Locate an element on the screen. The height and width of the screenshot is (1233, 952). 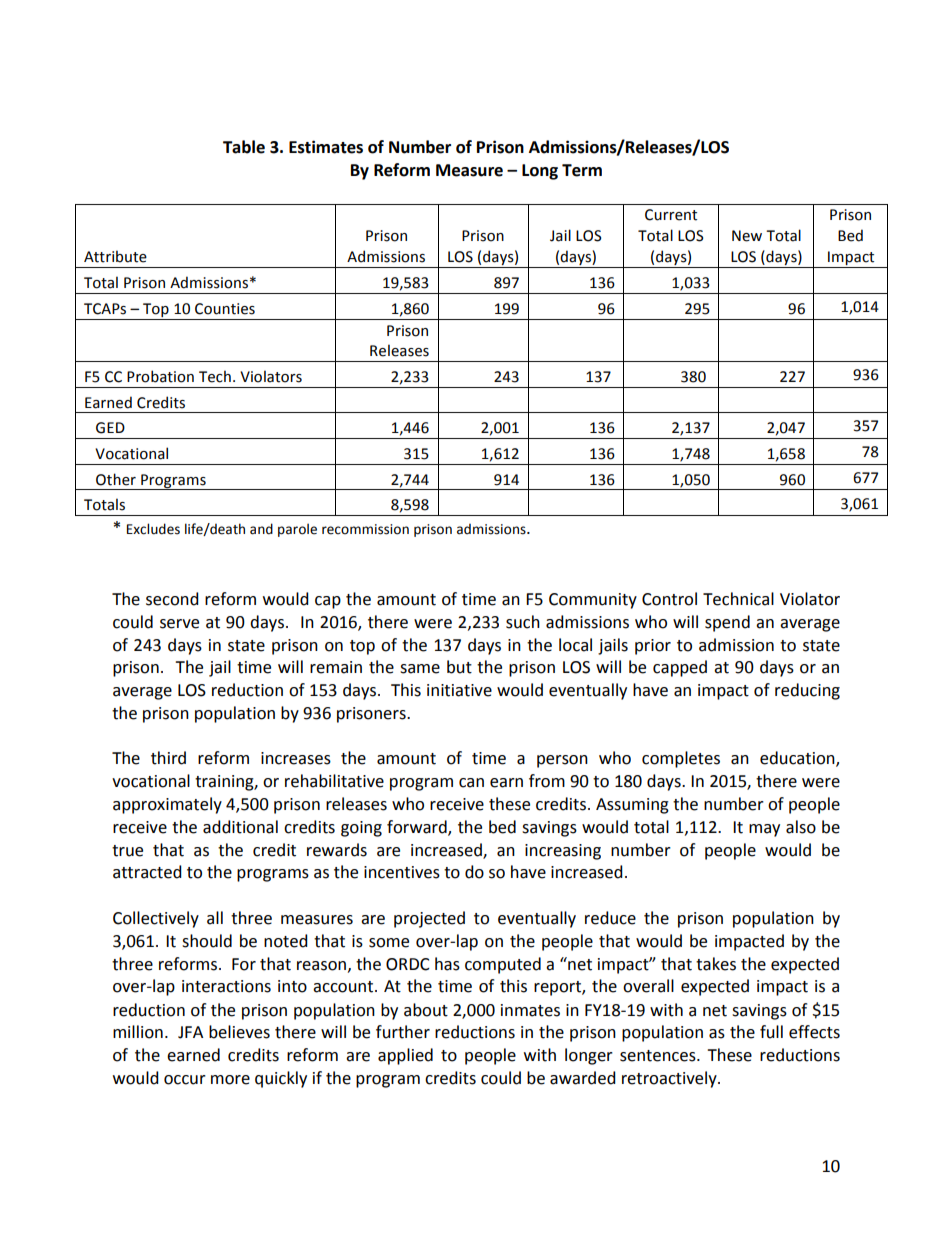
may is located at coordinates (764, 830).
